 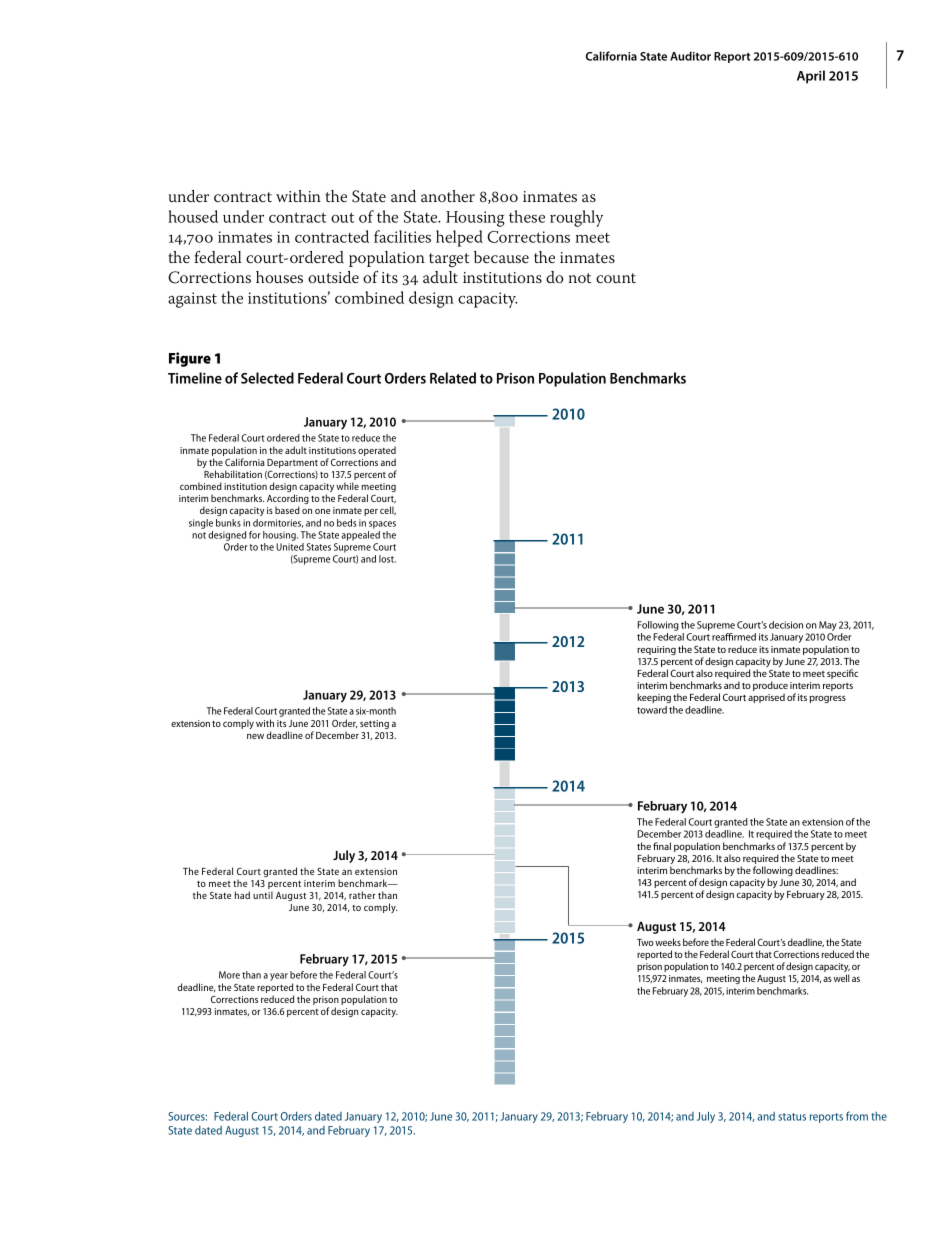 What do you see at coordinates (448, 196) in the screenshot?
I see `another` at bounding box center [448, 196].
